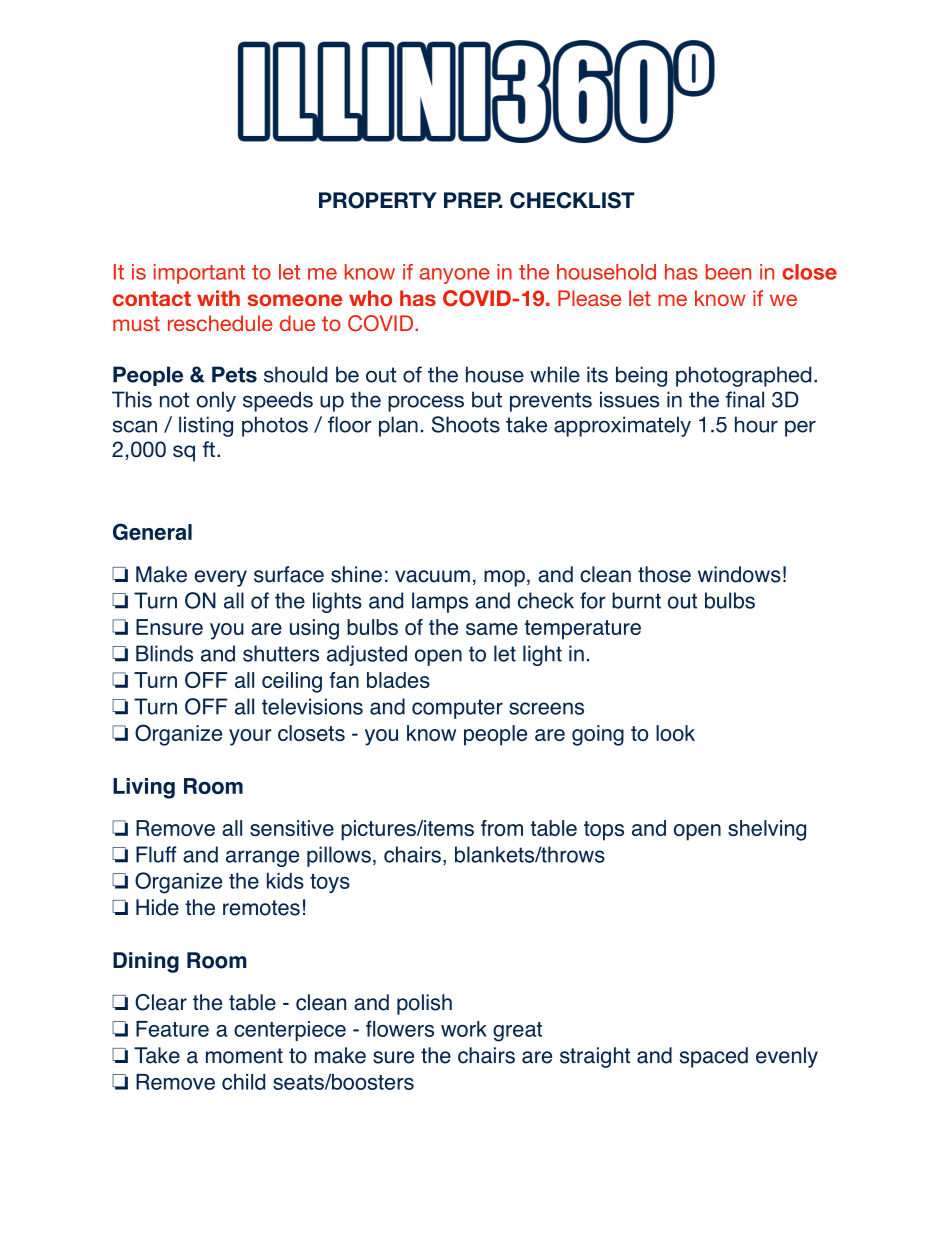  I want to click on moment, so click(244, 1056).
